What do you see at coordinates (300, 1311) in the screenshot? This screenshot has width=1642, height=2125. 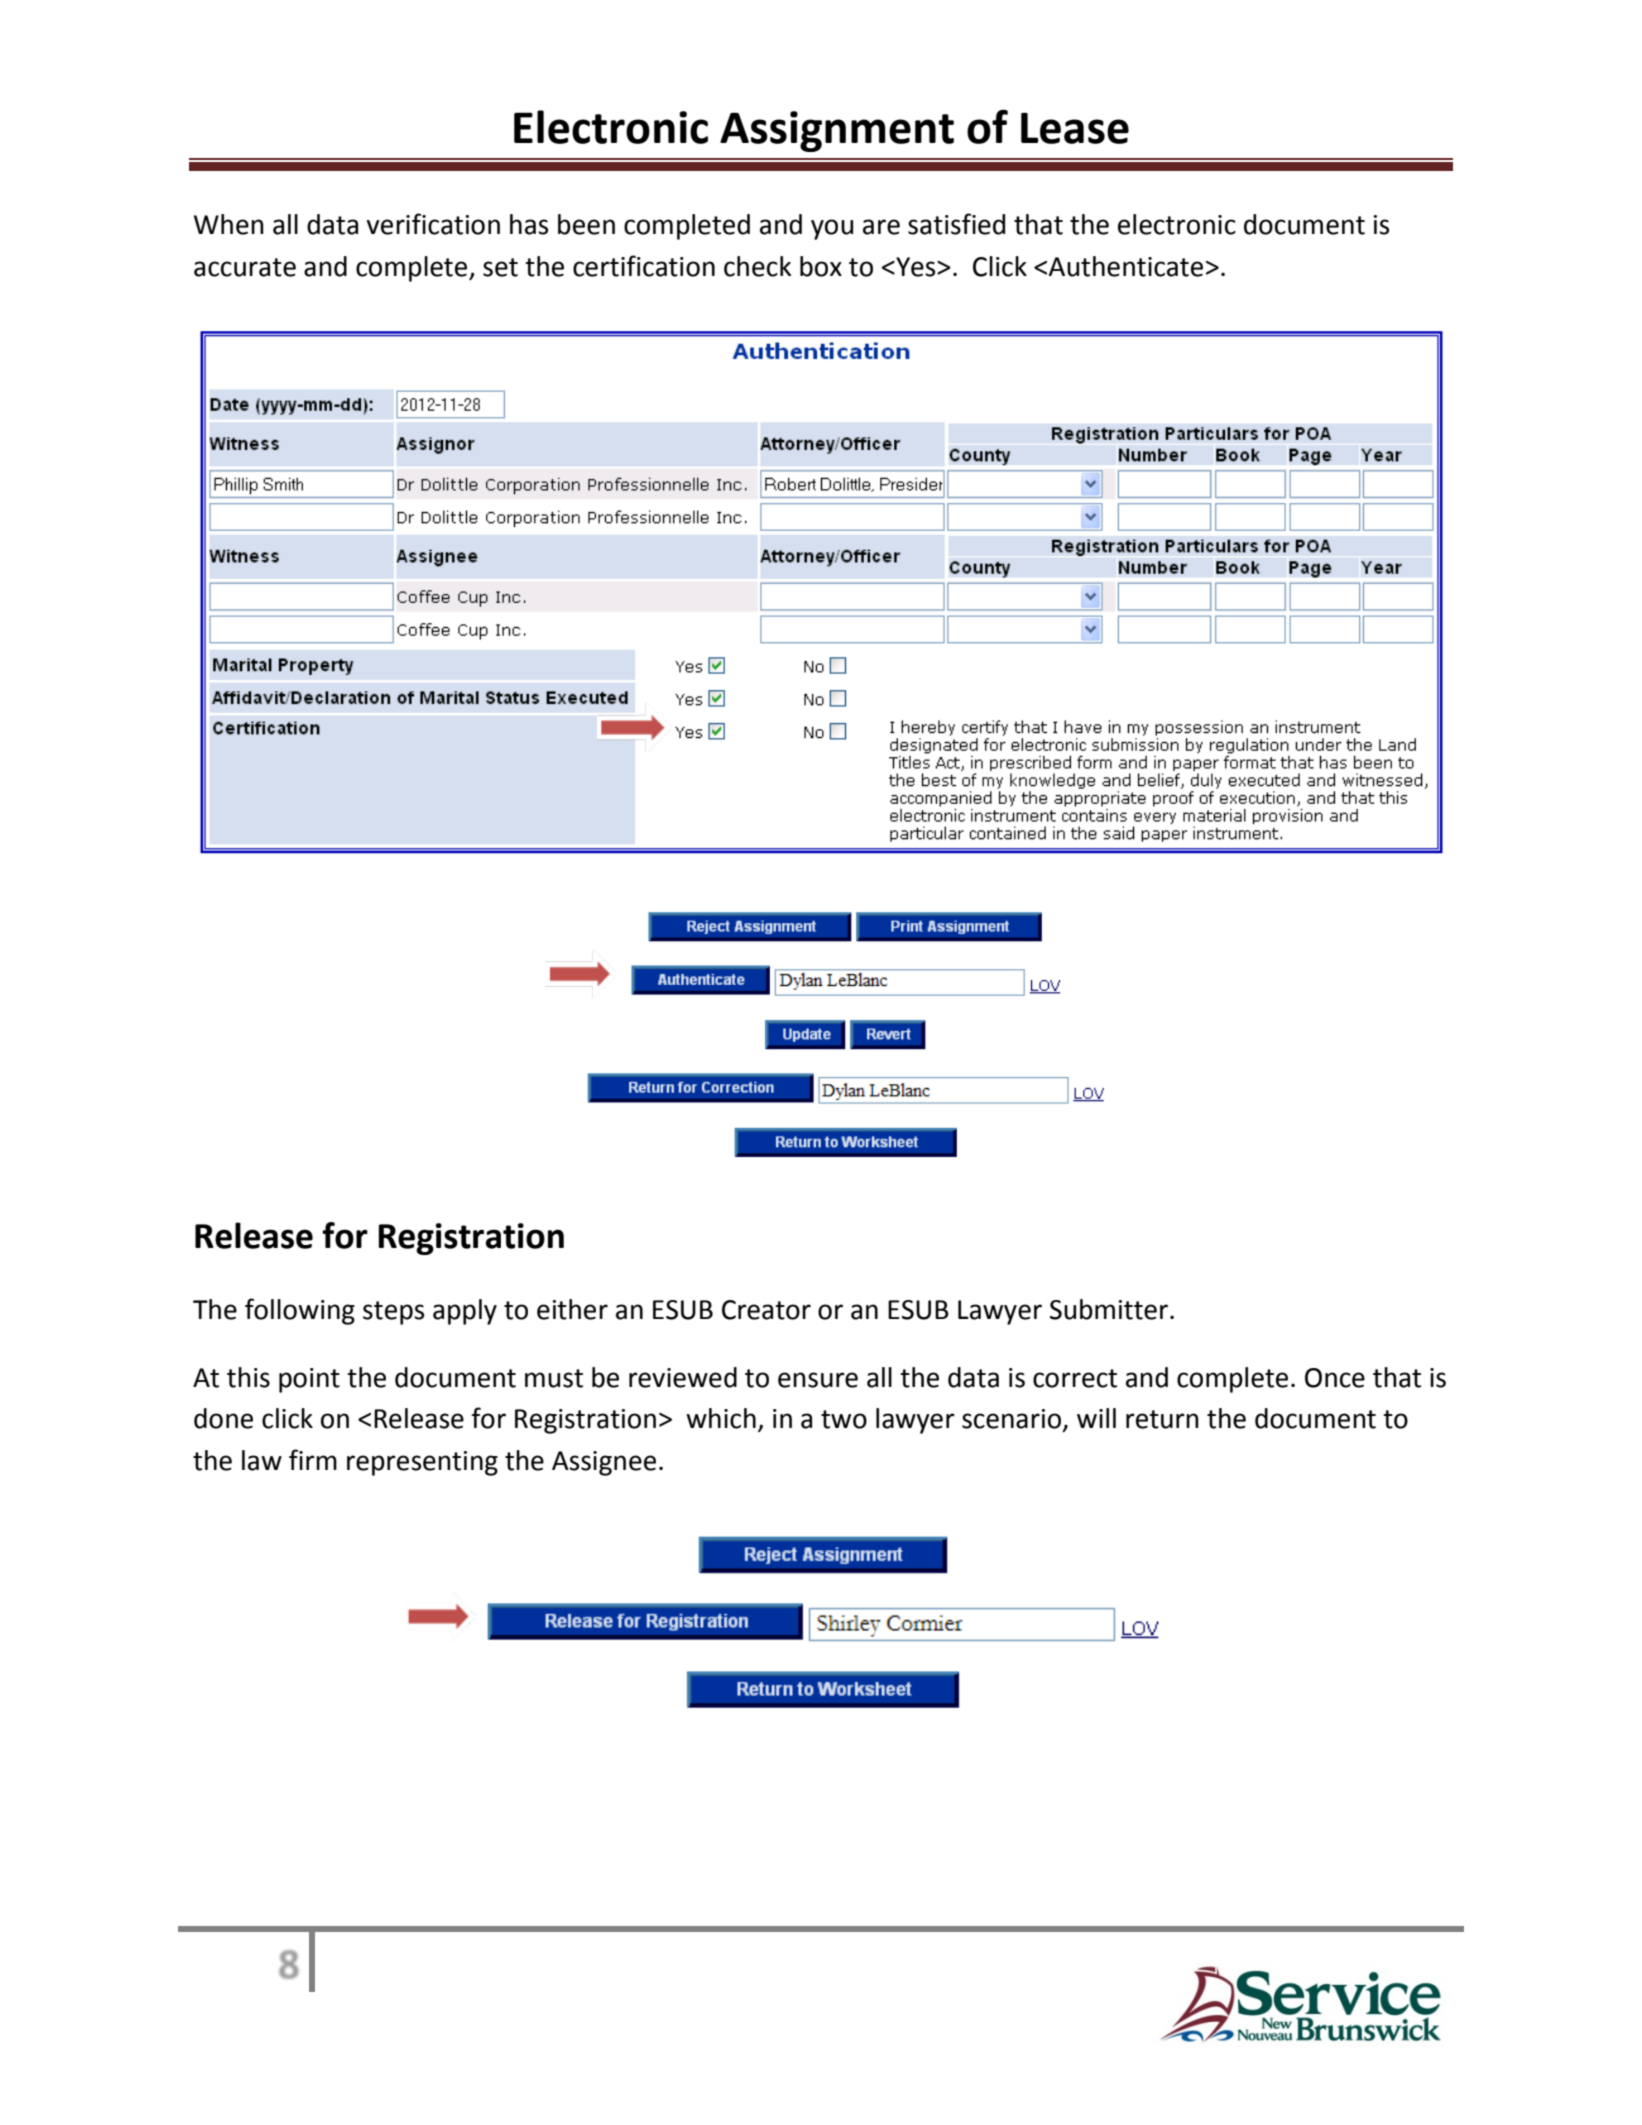 I see `following` at bounding box center [300, 1311].
